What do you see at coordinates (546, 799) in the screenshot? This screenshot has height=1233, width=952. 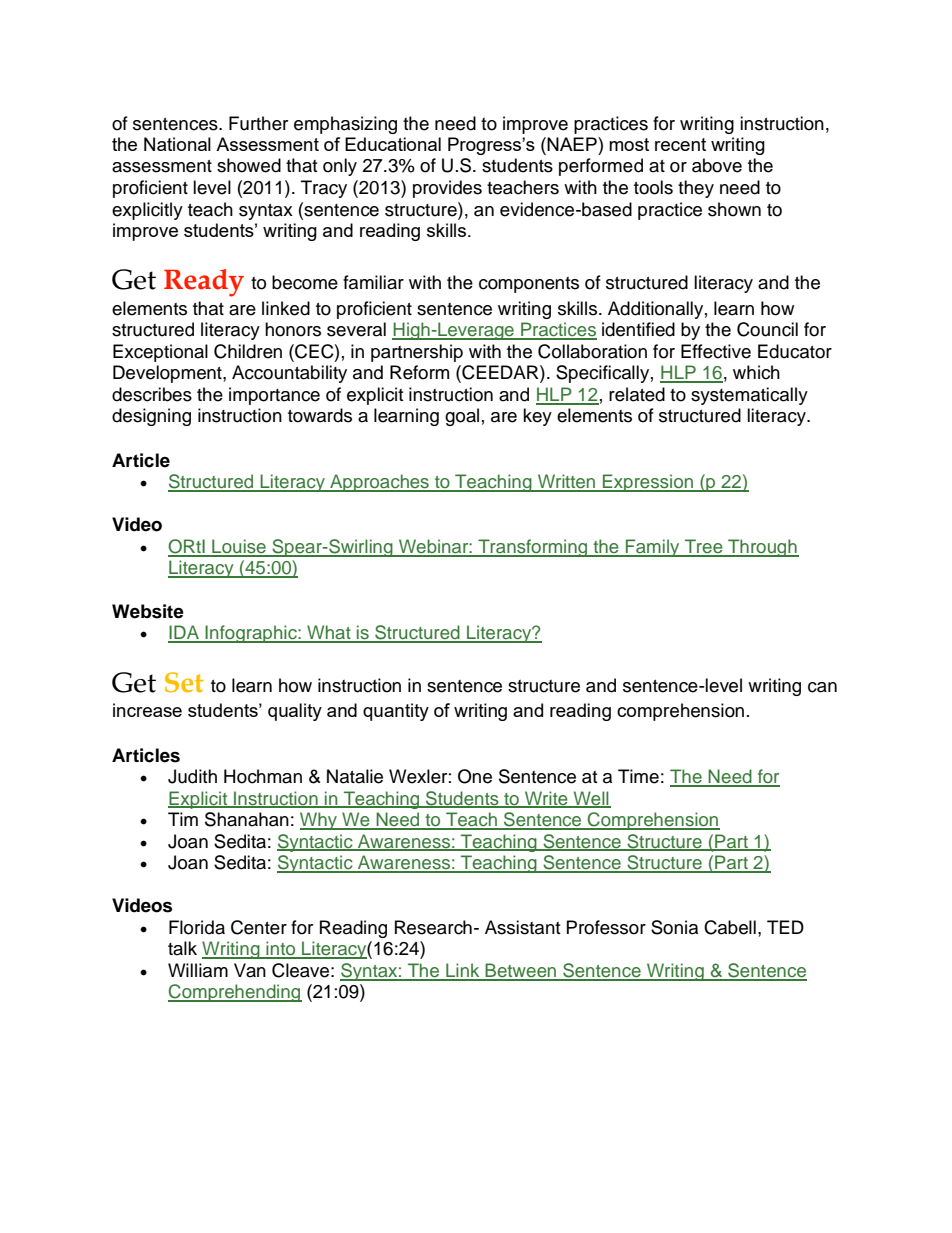 I see `Write` at bounding box center [546, 799].
